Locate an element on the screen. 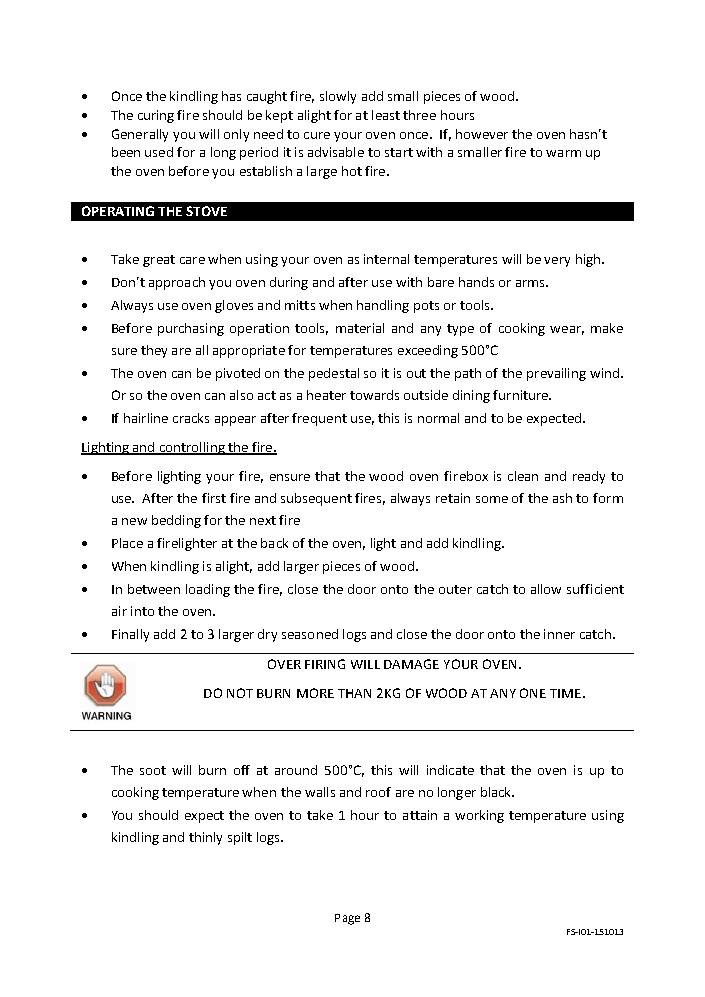  thinly is located at coordinates (205, 838).
